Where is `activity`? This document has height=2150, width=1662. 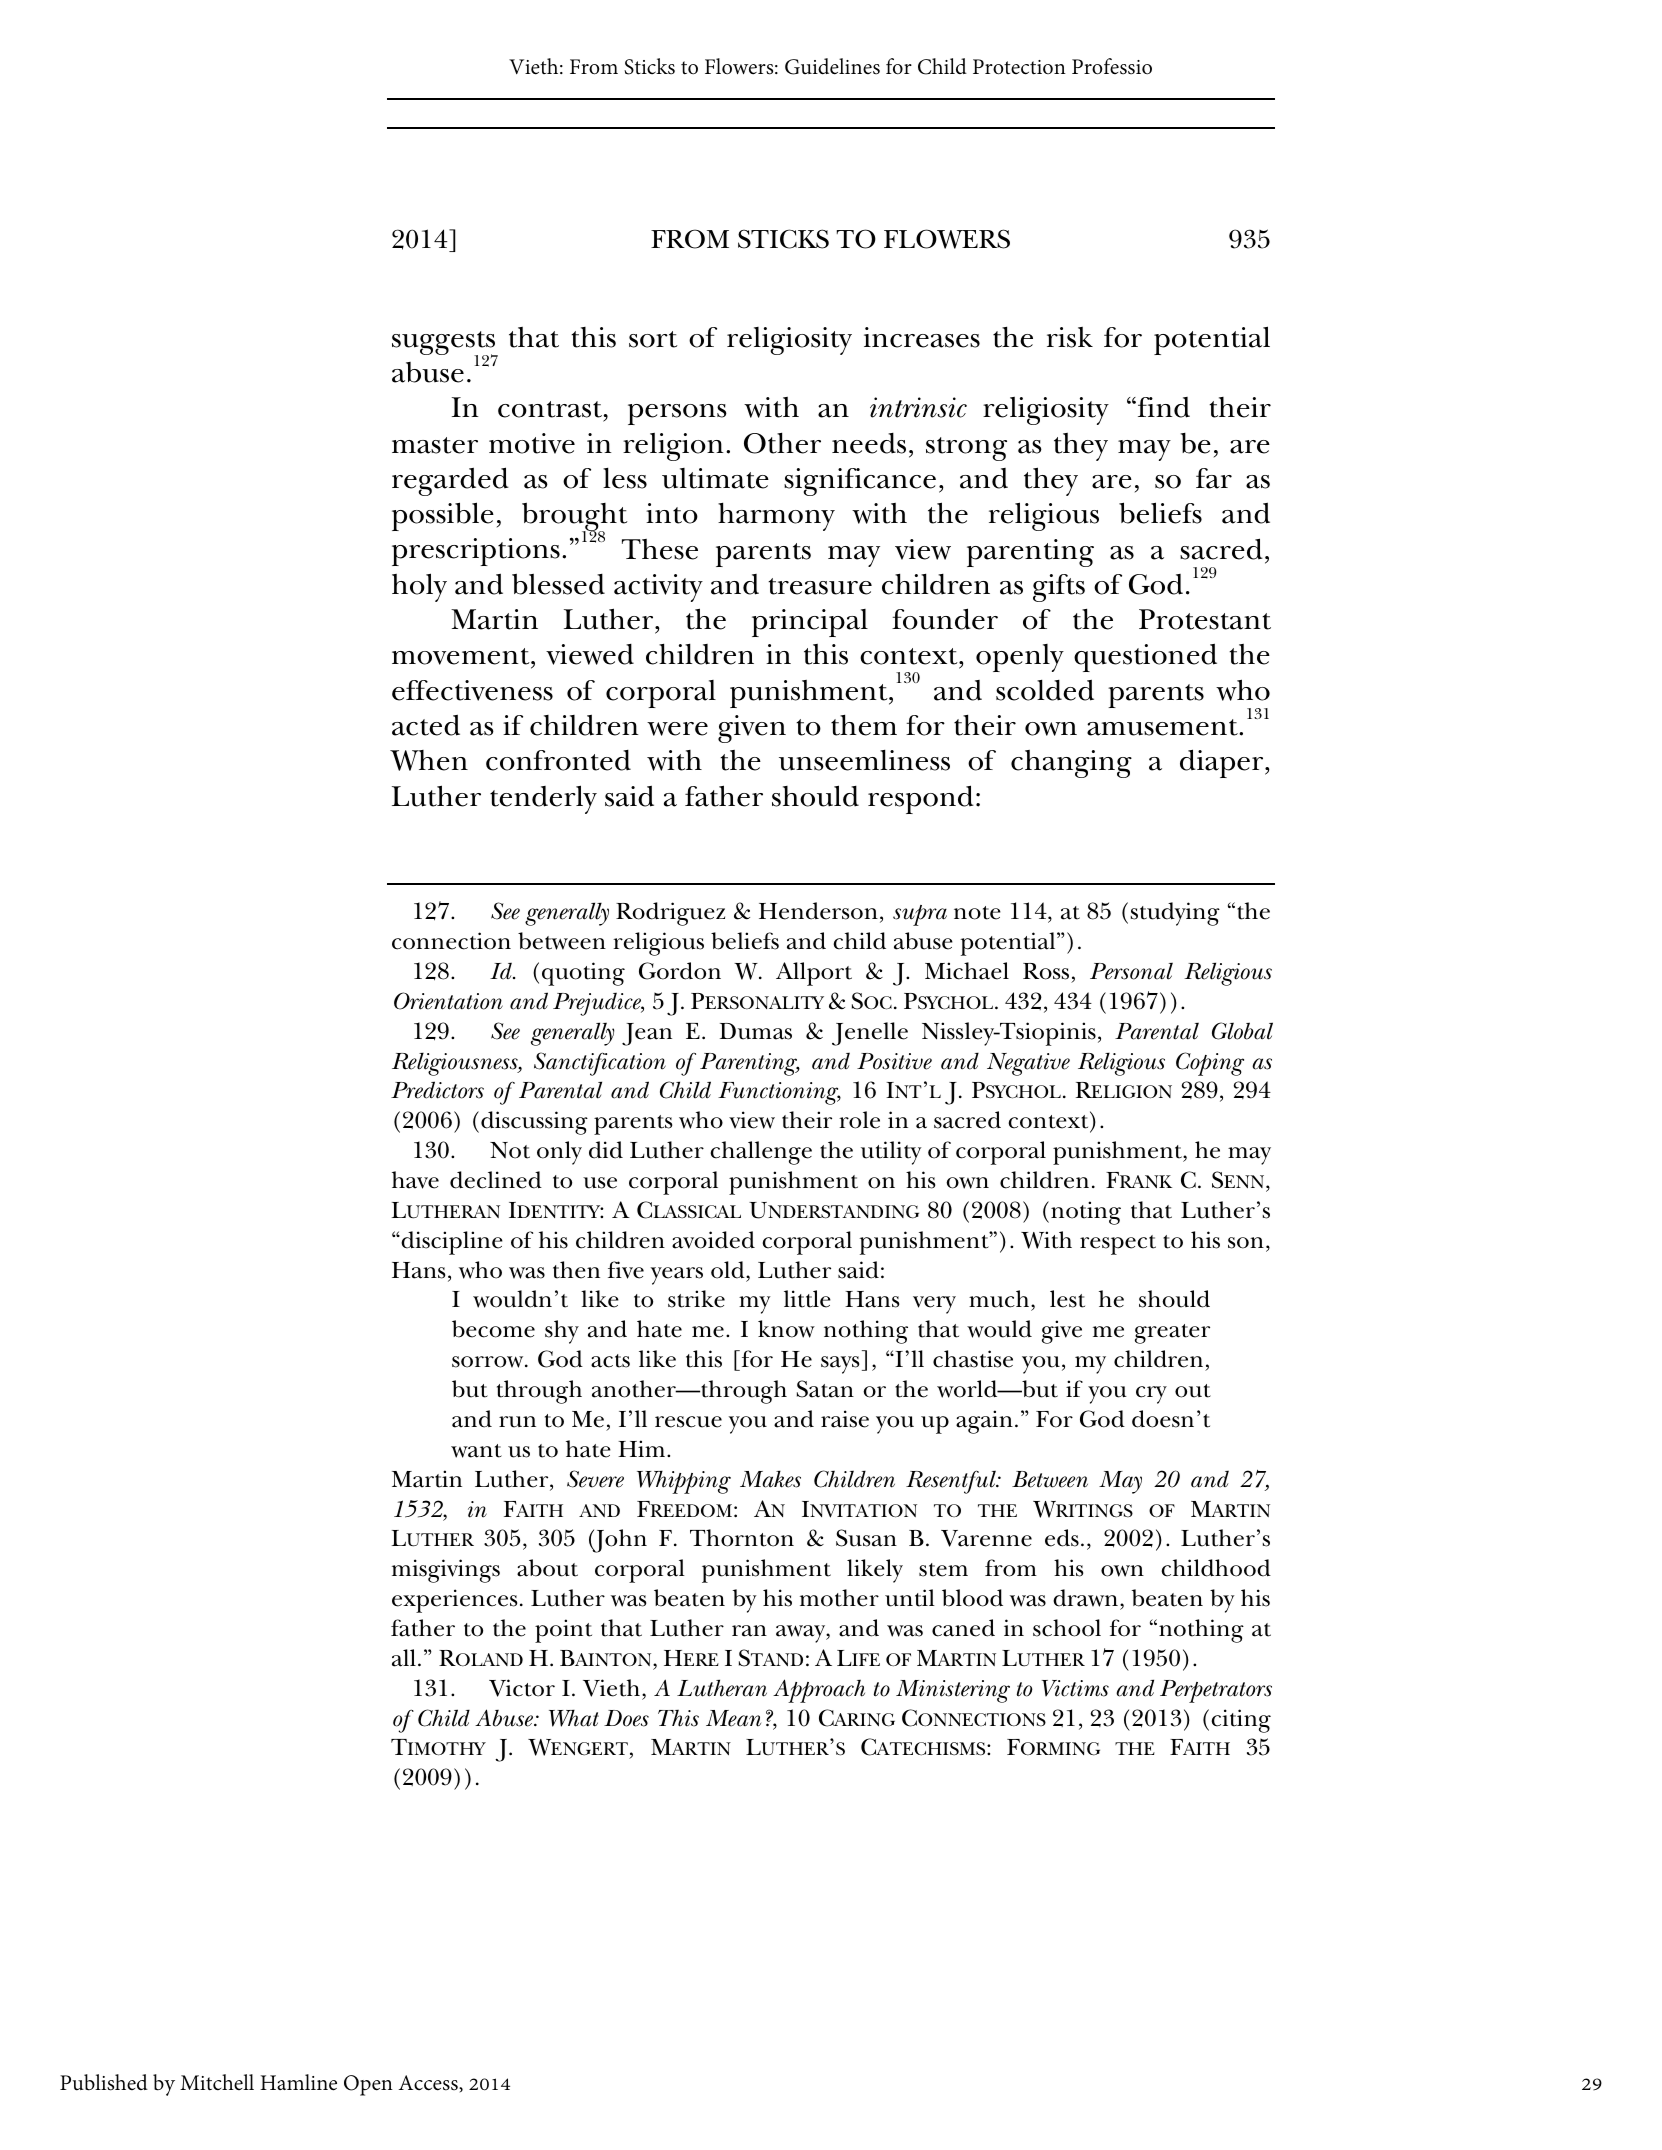 activity is located at coordinates (658, 588).
